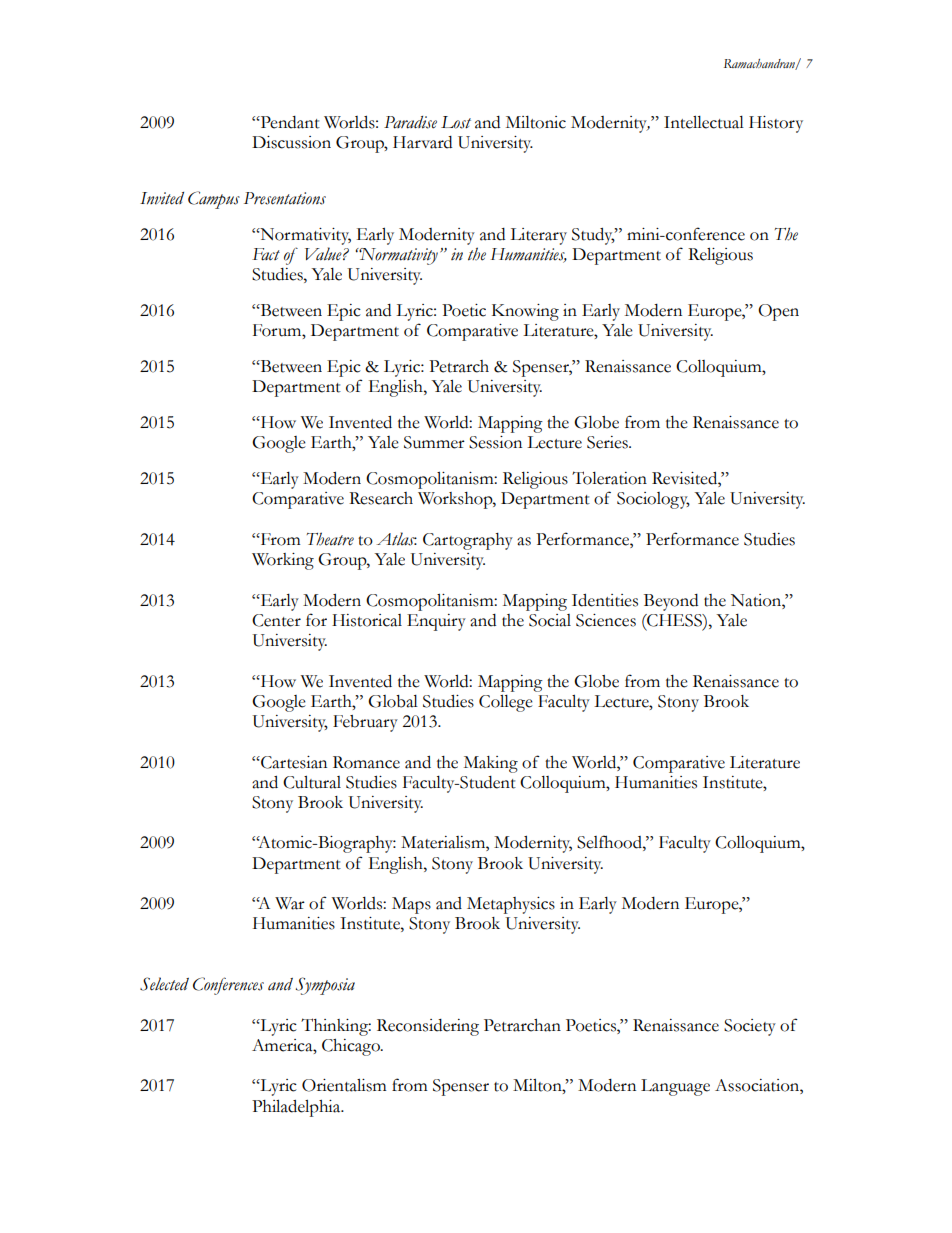  Describe the element at coordinates (428, 1027) in the screenshot. I see `Reconsidering` at that location.
